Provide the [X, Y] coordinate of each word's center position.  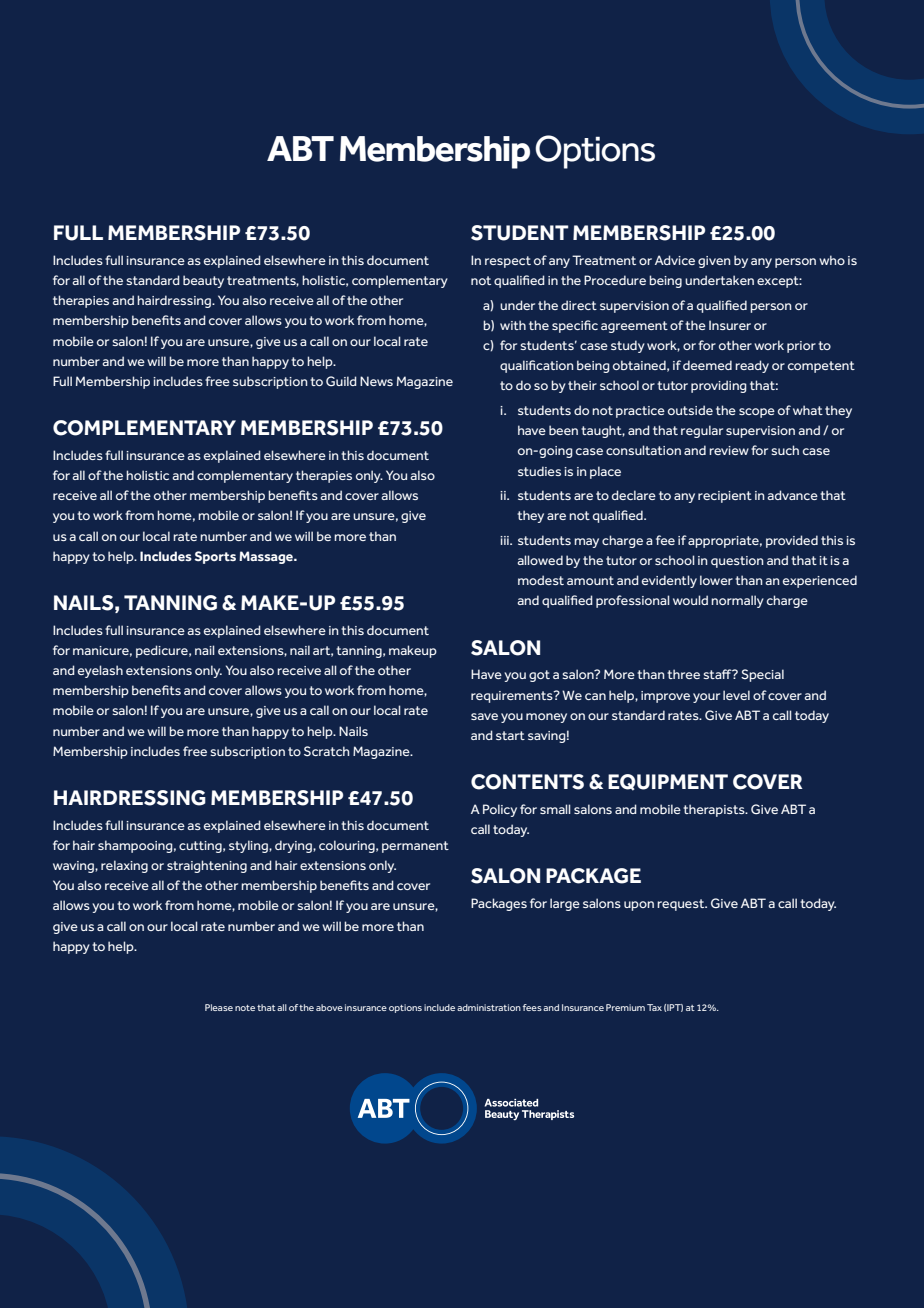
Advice [675, 260]
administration [489, 1007]
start [510, 735]
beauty [203, 281]
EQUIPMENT [668, 782]
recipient [725, 497]
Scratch [326, 751]
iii [505, 540]
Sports [215, 557]
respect [508, 262]
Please [219, 1007]
